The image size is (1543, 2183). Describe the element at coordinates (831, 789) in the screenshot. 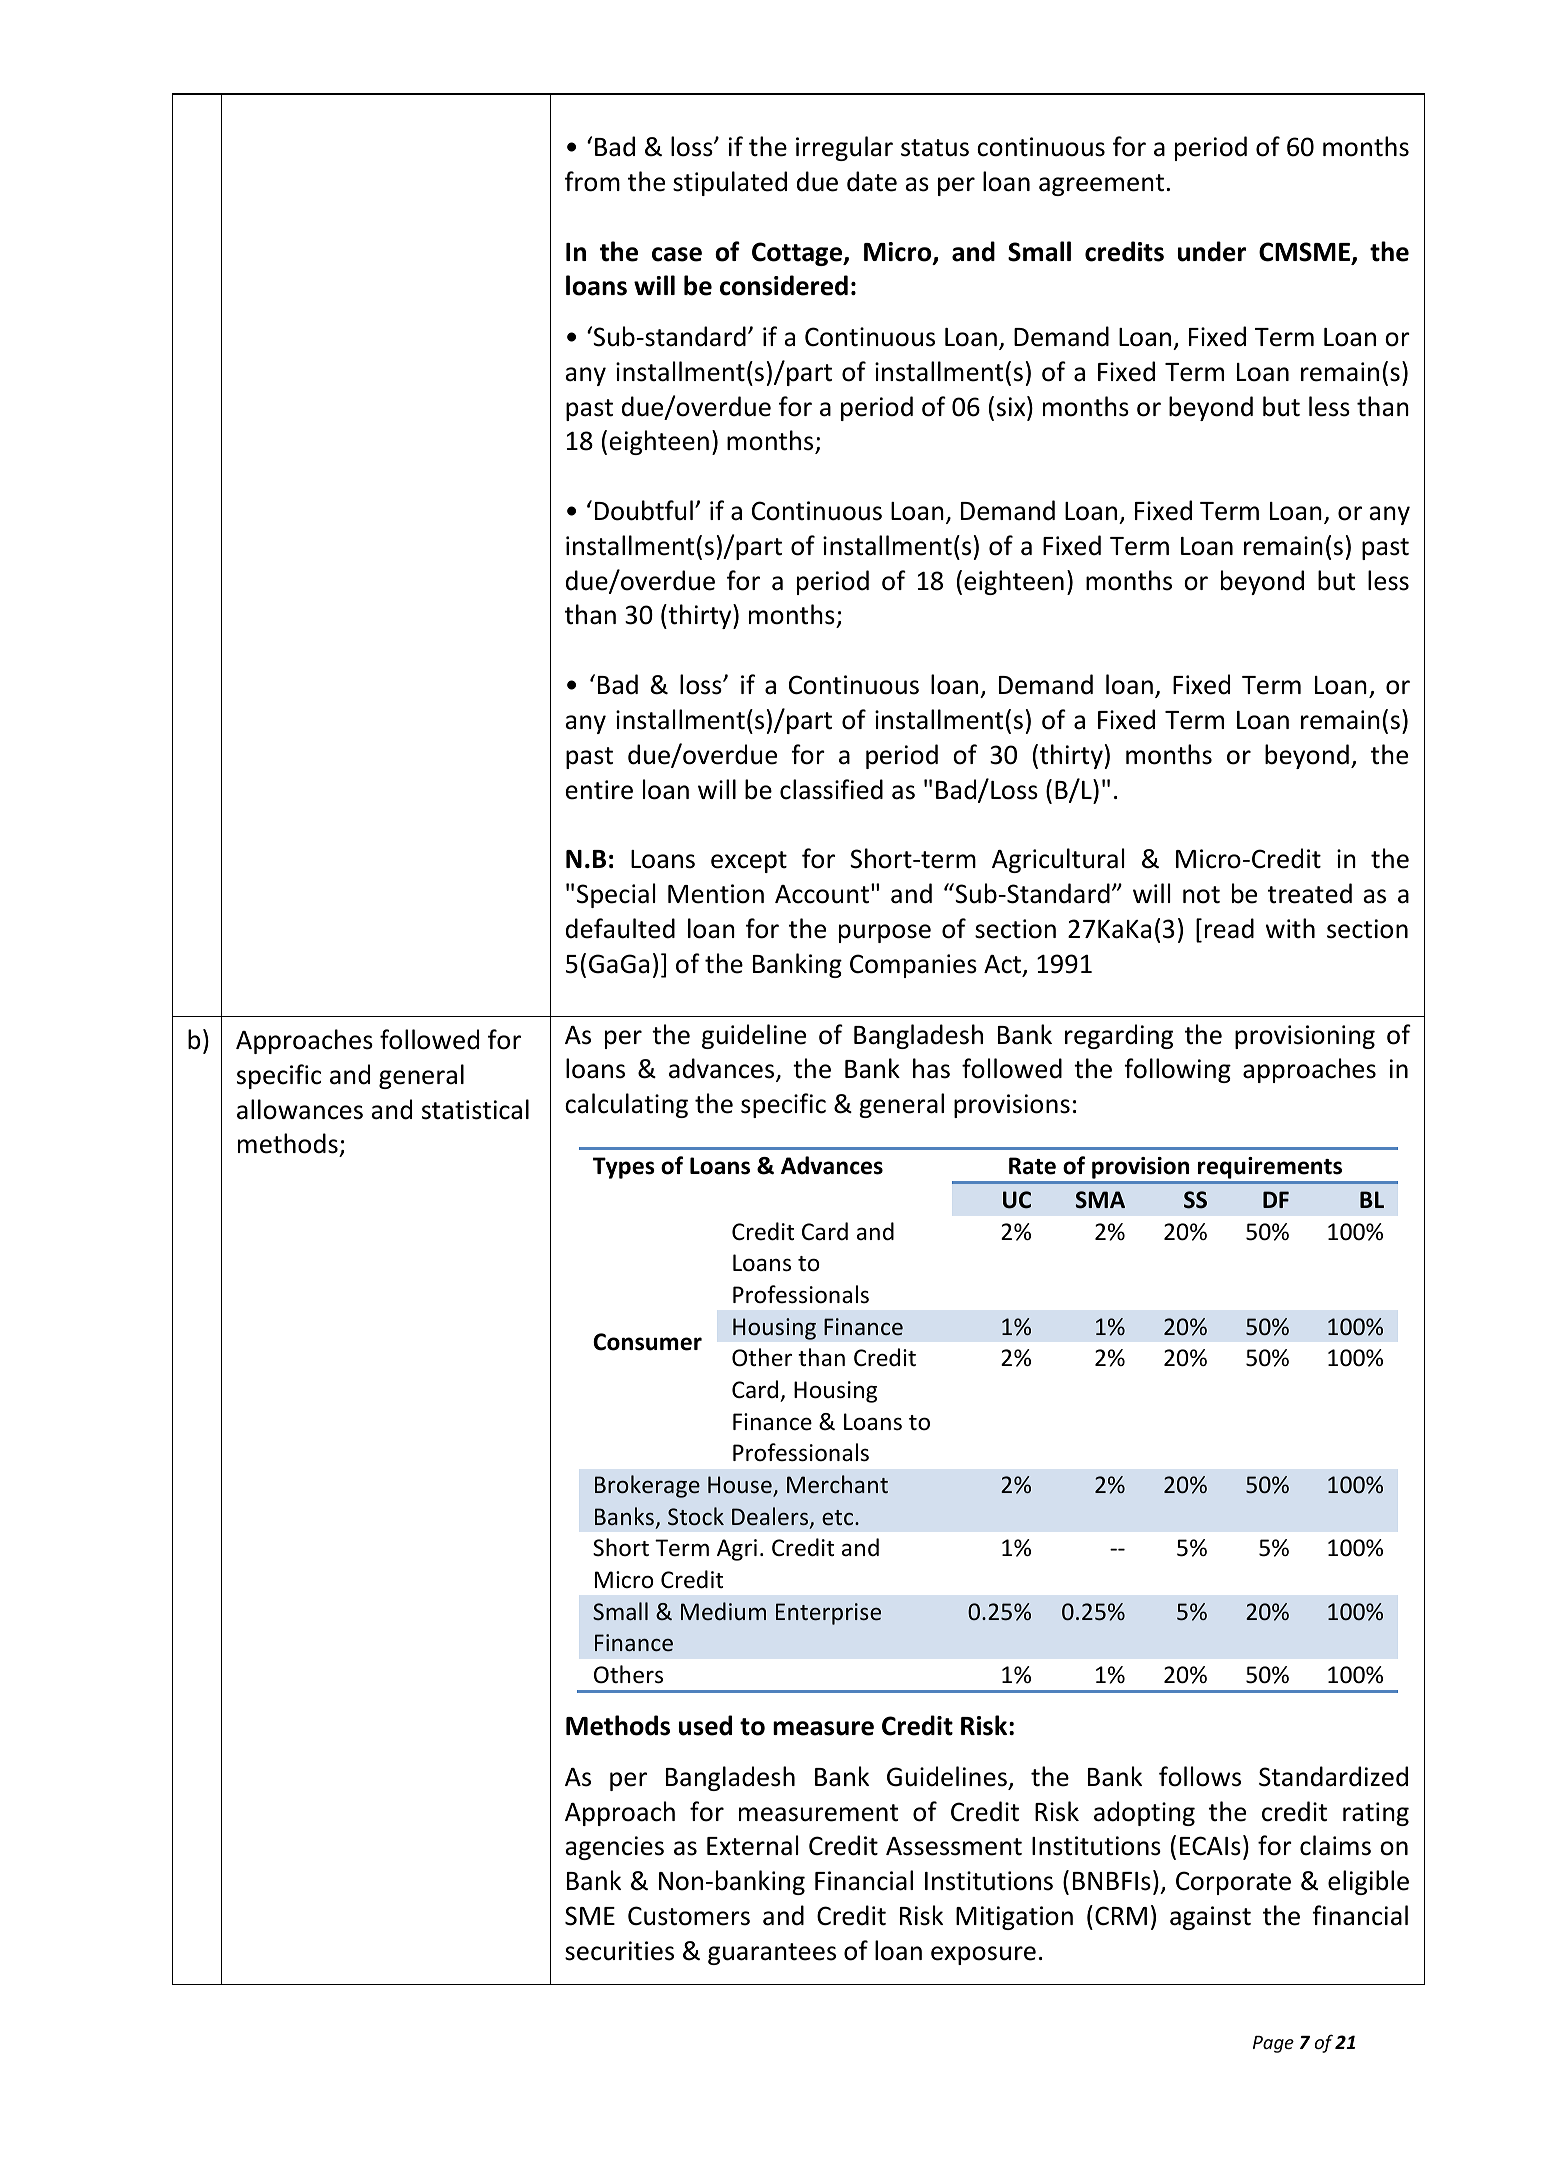

I see `classified` at that location.
